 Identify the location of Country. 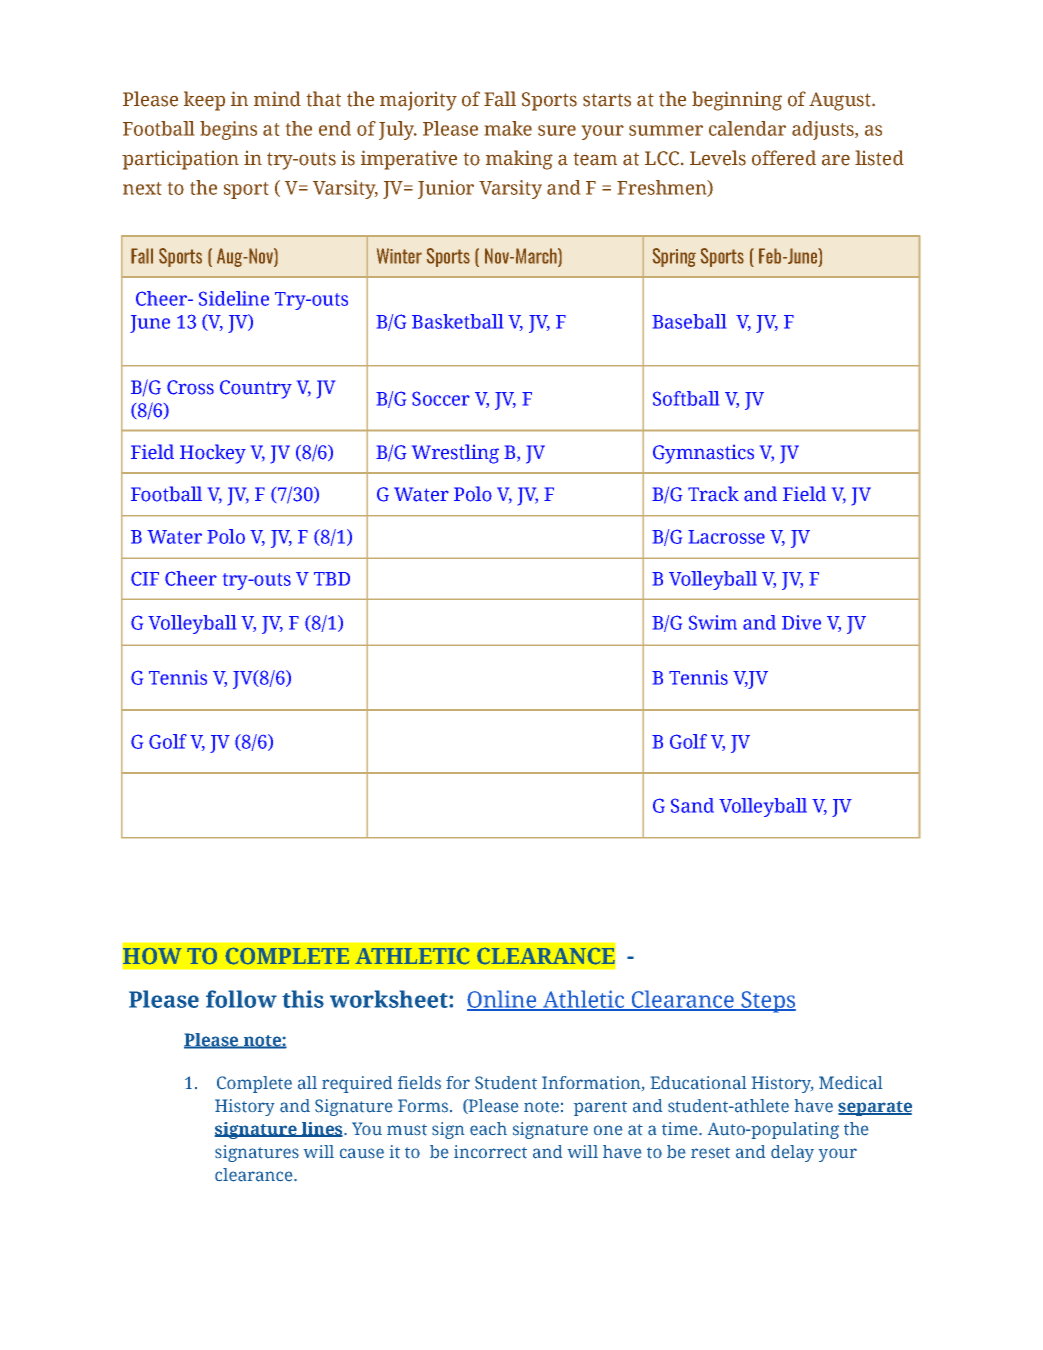
(256, 389).
